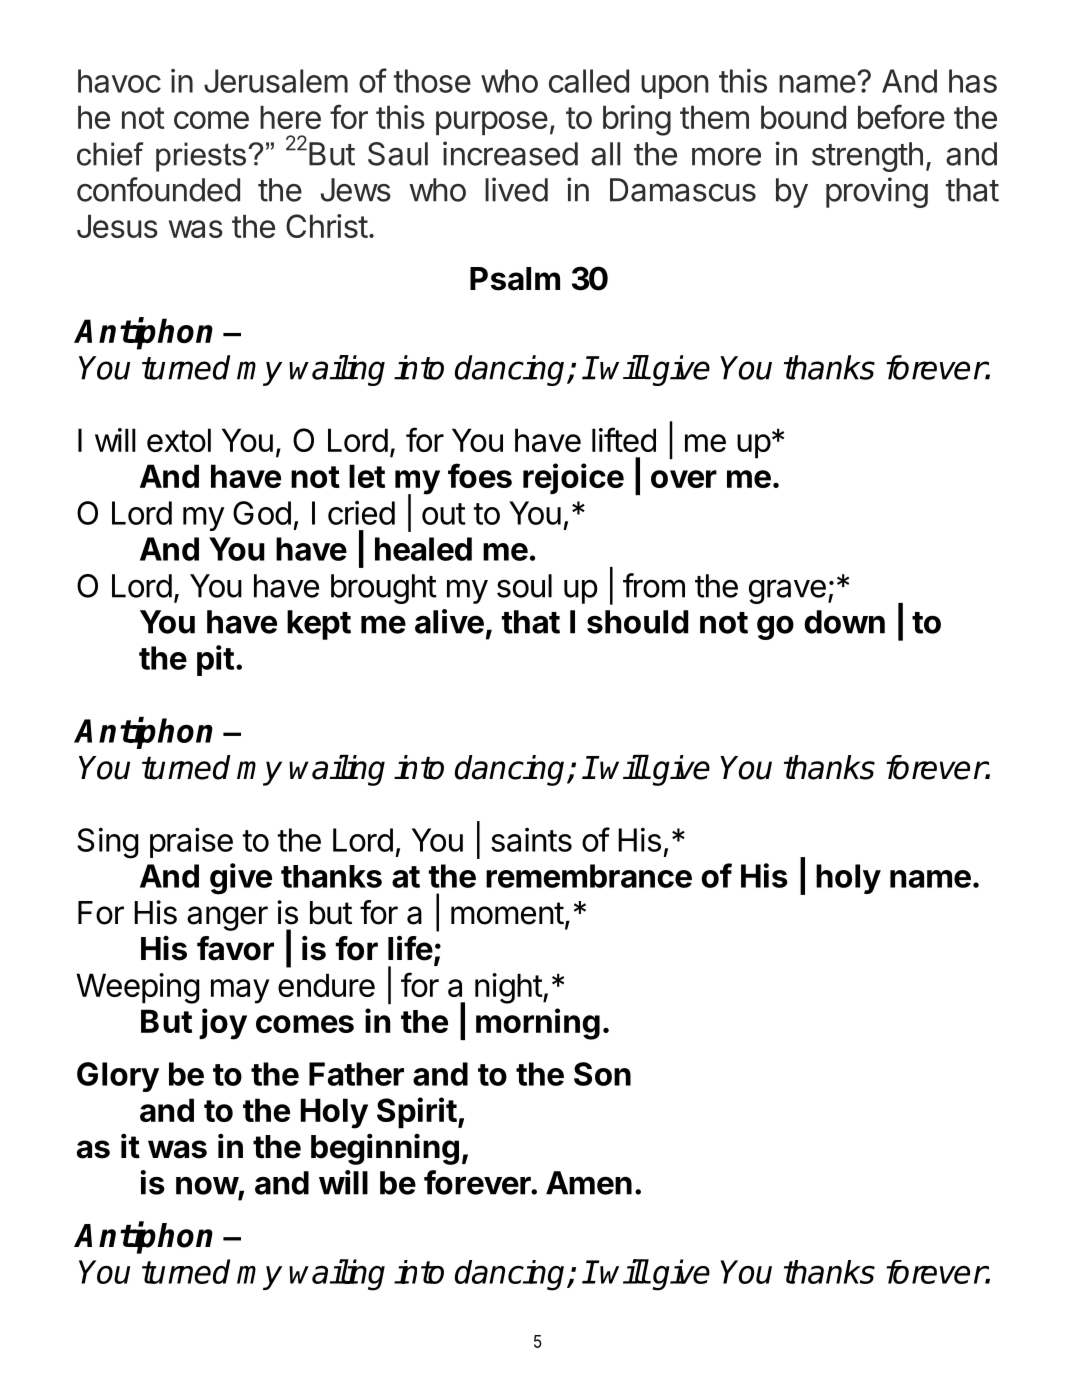 This document has height=1390, width=1074. I want to click on before, so click(901, 116).
